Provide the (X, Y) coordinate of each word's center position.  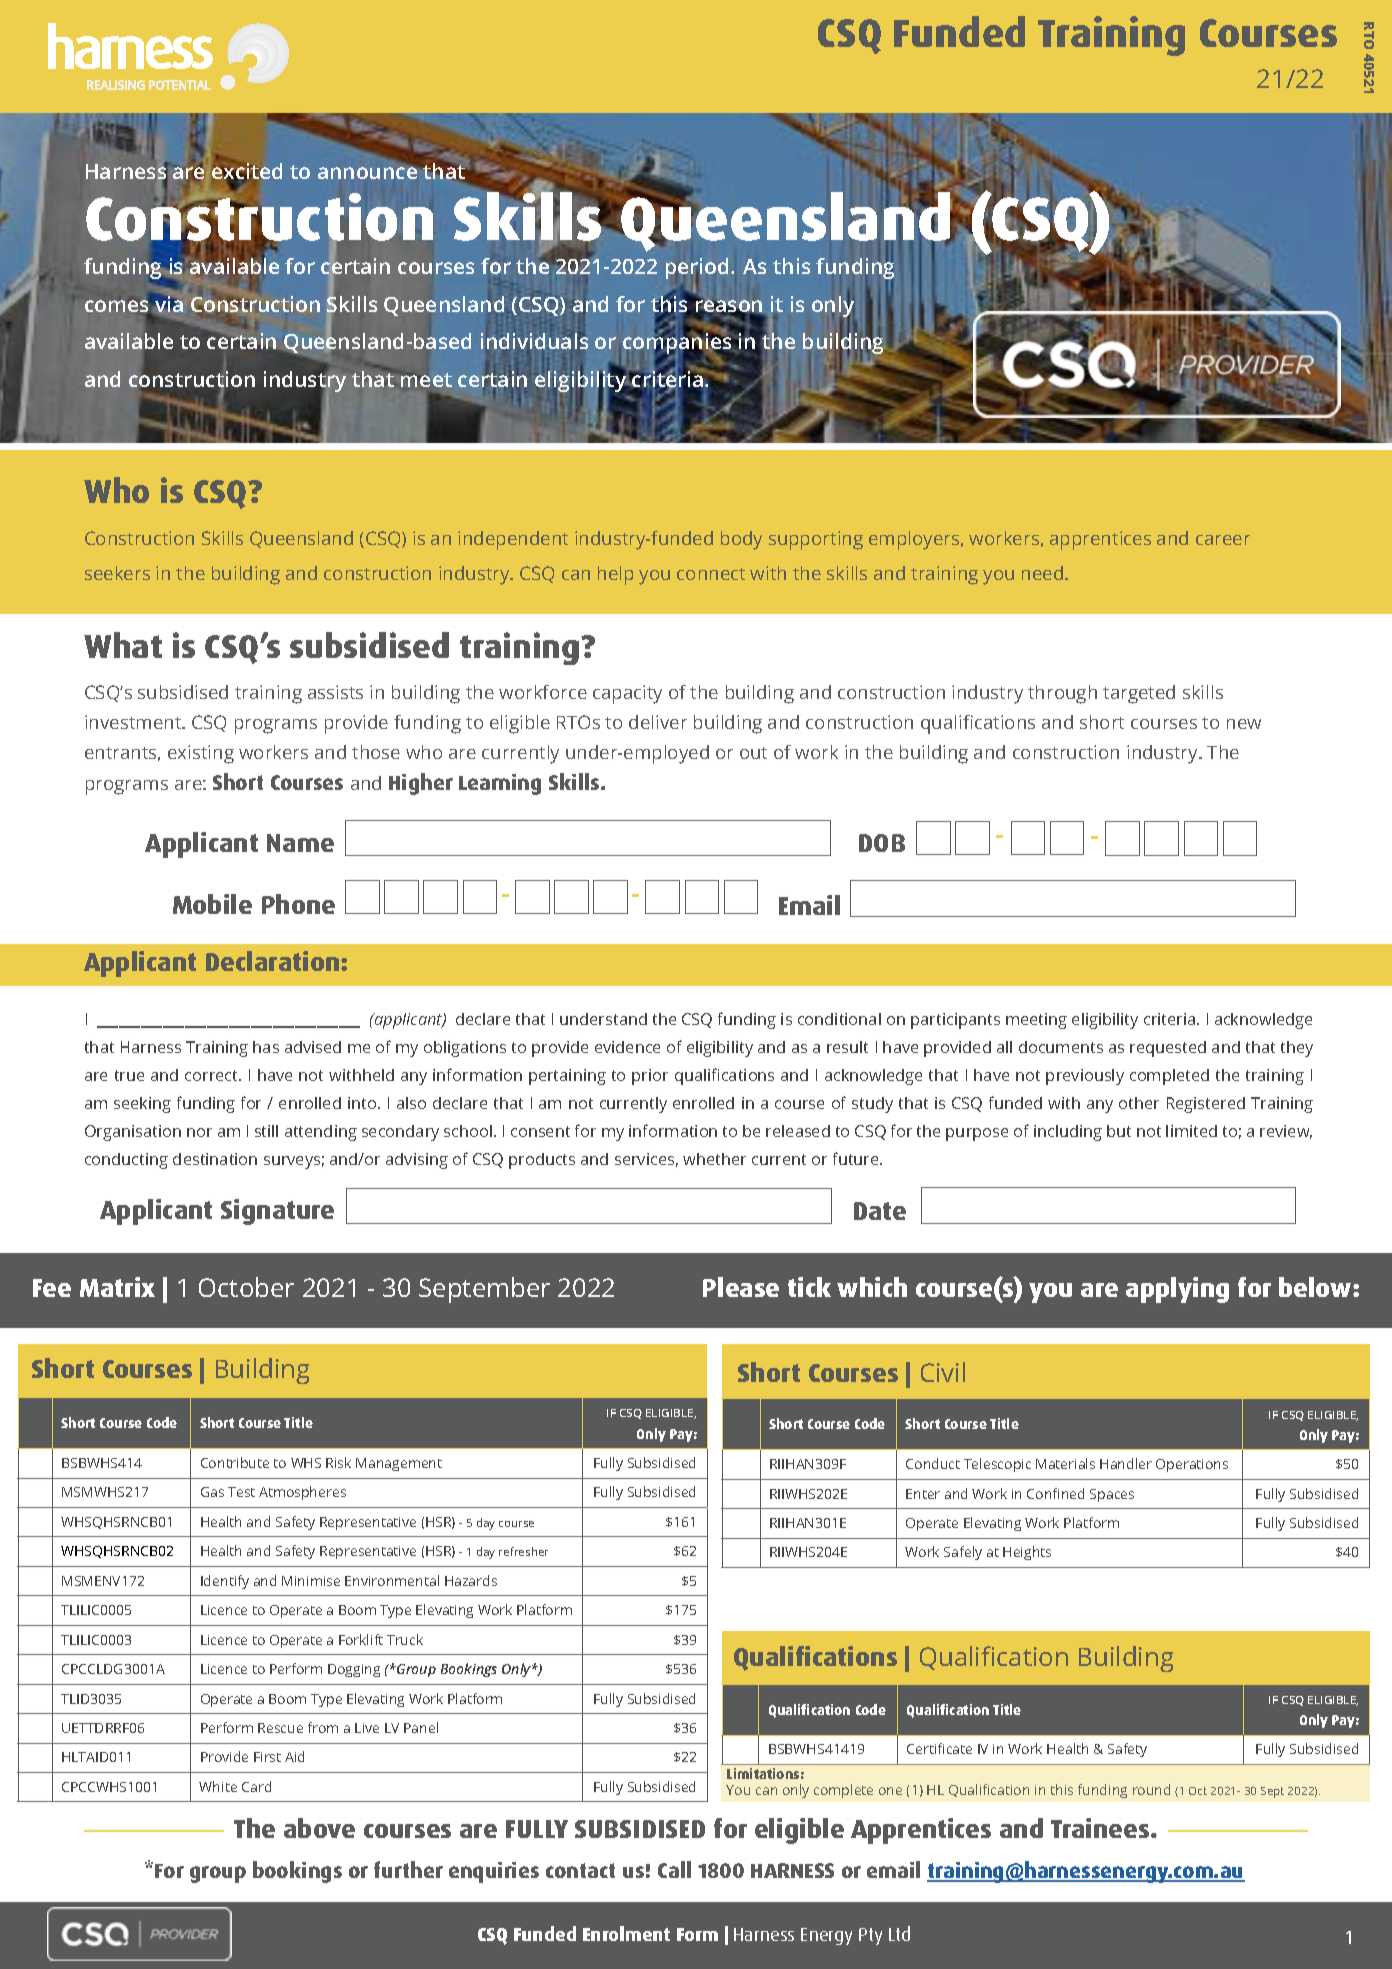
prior (650, 1077)
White (218, 1786)
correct (213, 1075)
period (697, 270)
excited (247, 172)
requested (1168, 1049)
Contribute (235, 1462)
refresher (523, 1551)
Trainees (1101, 1828)
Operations (1192, 1465)
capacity (627, 694)
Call (674, 1869)
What (123, 645)
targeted (1139, 694)
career (1223, 540)
